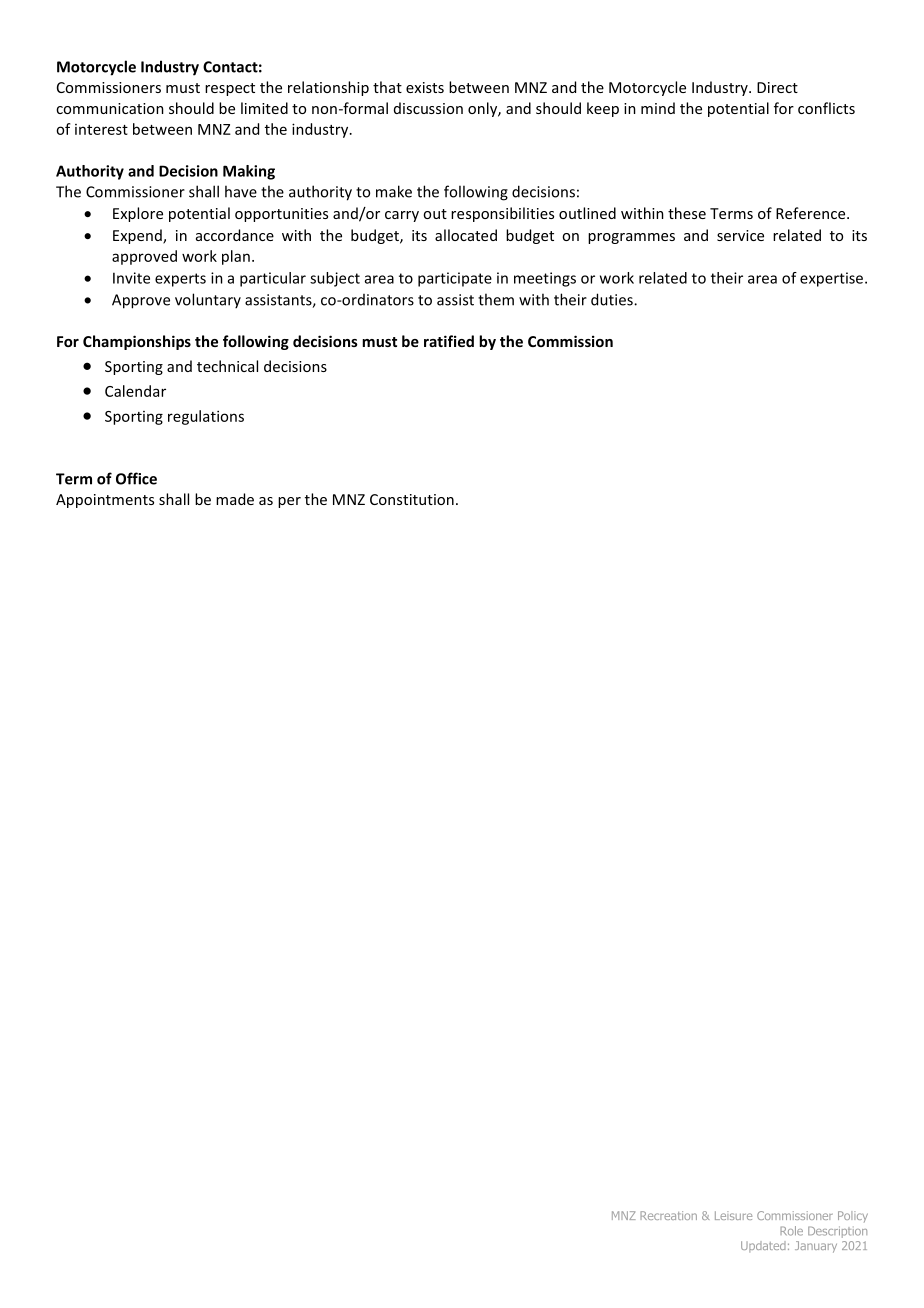  What do you see at coordinates (235, 499) in the screenshot?
I see `made` at bounding box center [235, 499].
